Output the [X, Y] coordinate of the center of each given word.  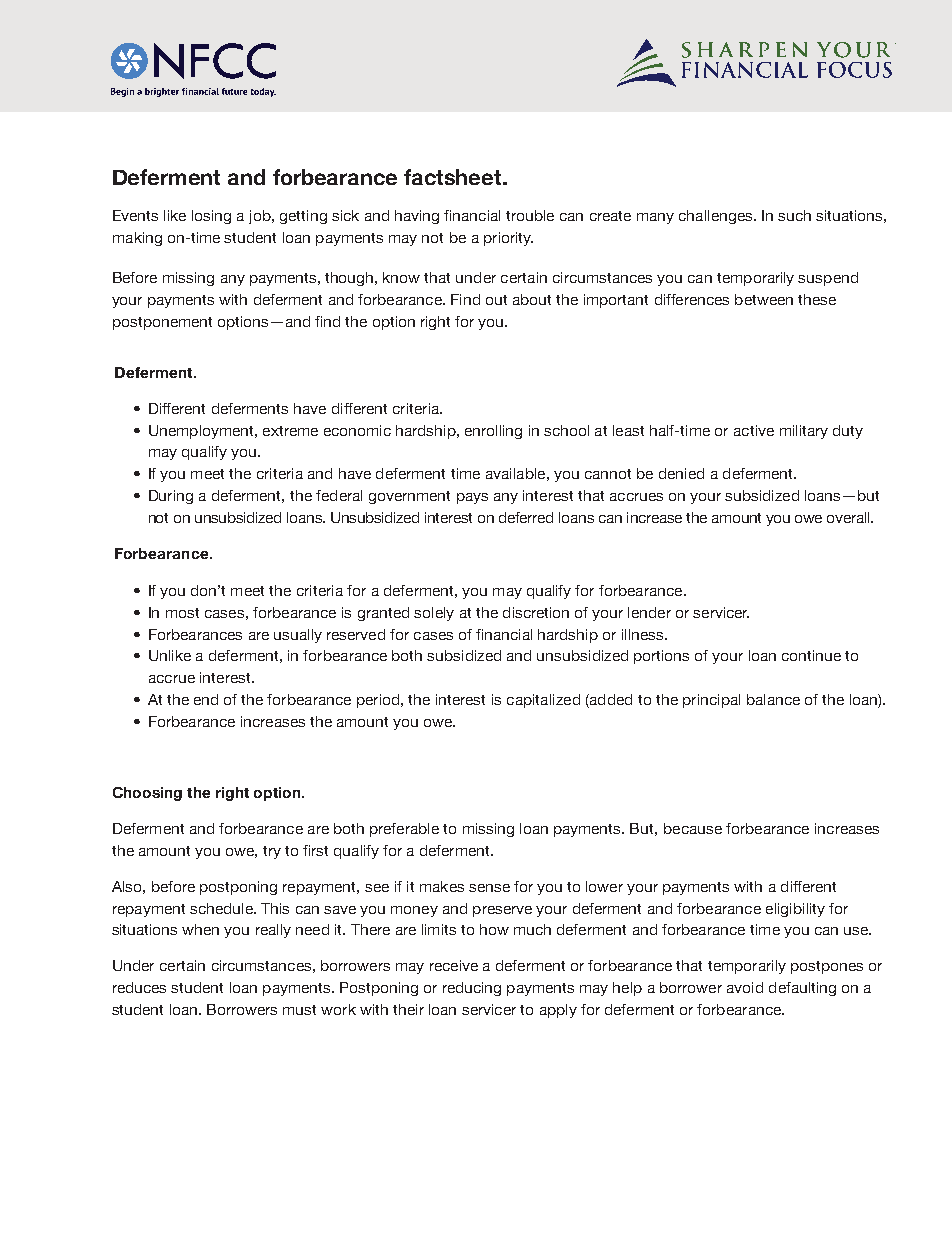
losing [211, 217]
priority [508, 239]
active [754, 430]
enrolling [493, 432]
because [693, 828]
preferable [404, 830]
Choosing [147, 794]
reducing [472, 989]
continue [811, 655]
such [794, 215]
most [182, 613]
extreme [290, 431]
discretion [536, 612]
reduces [139, 987]
